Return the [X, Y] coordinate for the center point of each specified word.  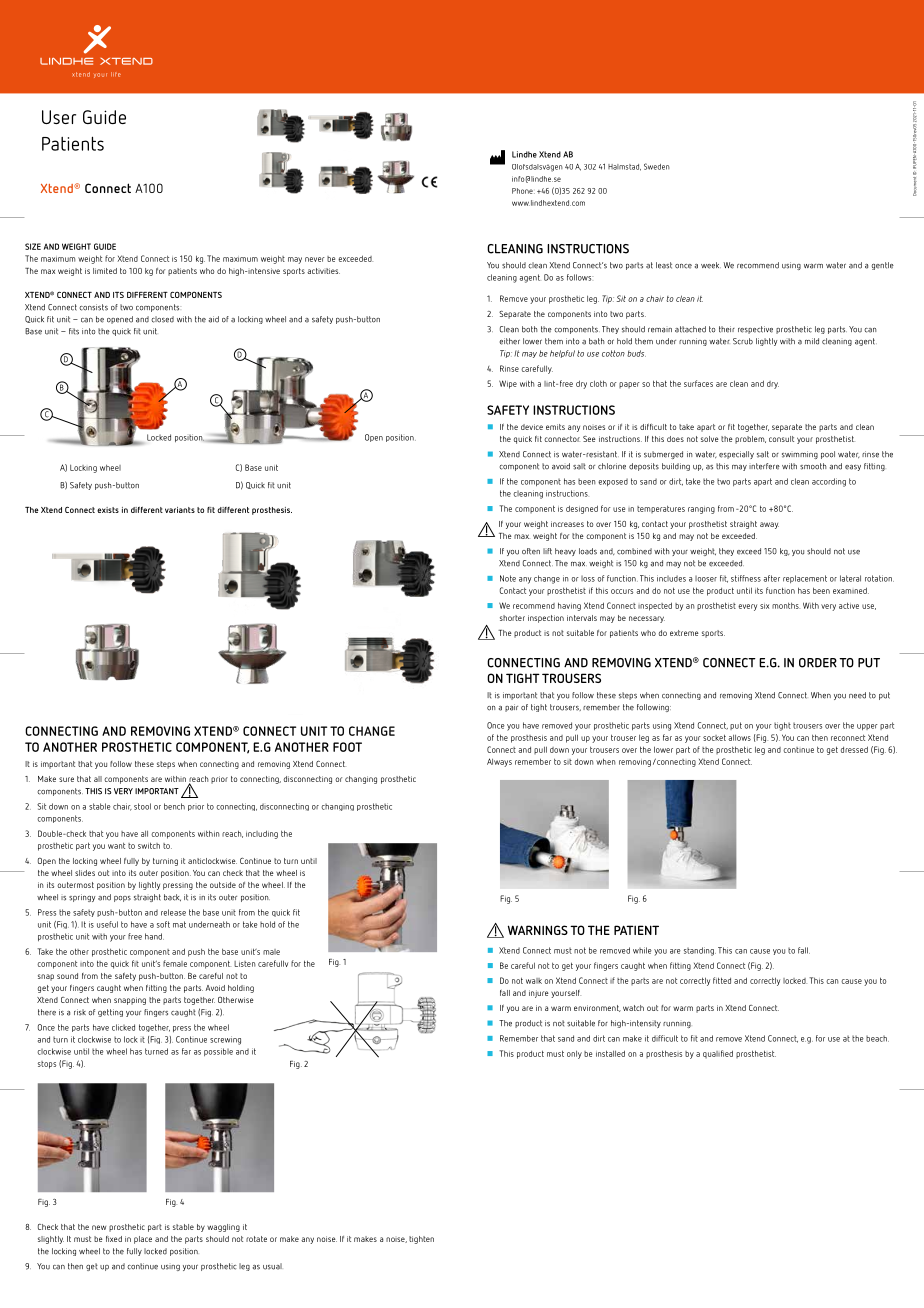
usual [272, 1266]
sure [66, 779]
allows [739, 737]
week [711, 265]
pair [511, 708]
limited [105, 271]
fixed [114, 1239]
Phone [523, 191]
